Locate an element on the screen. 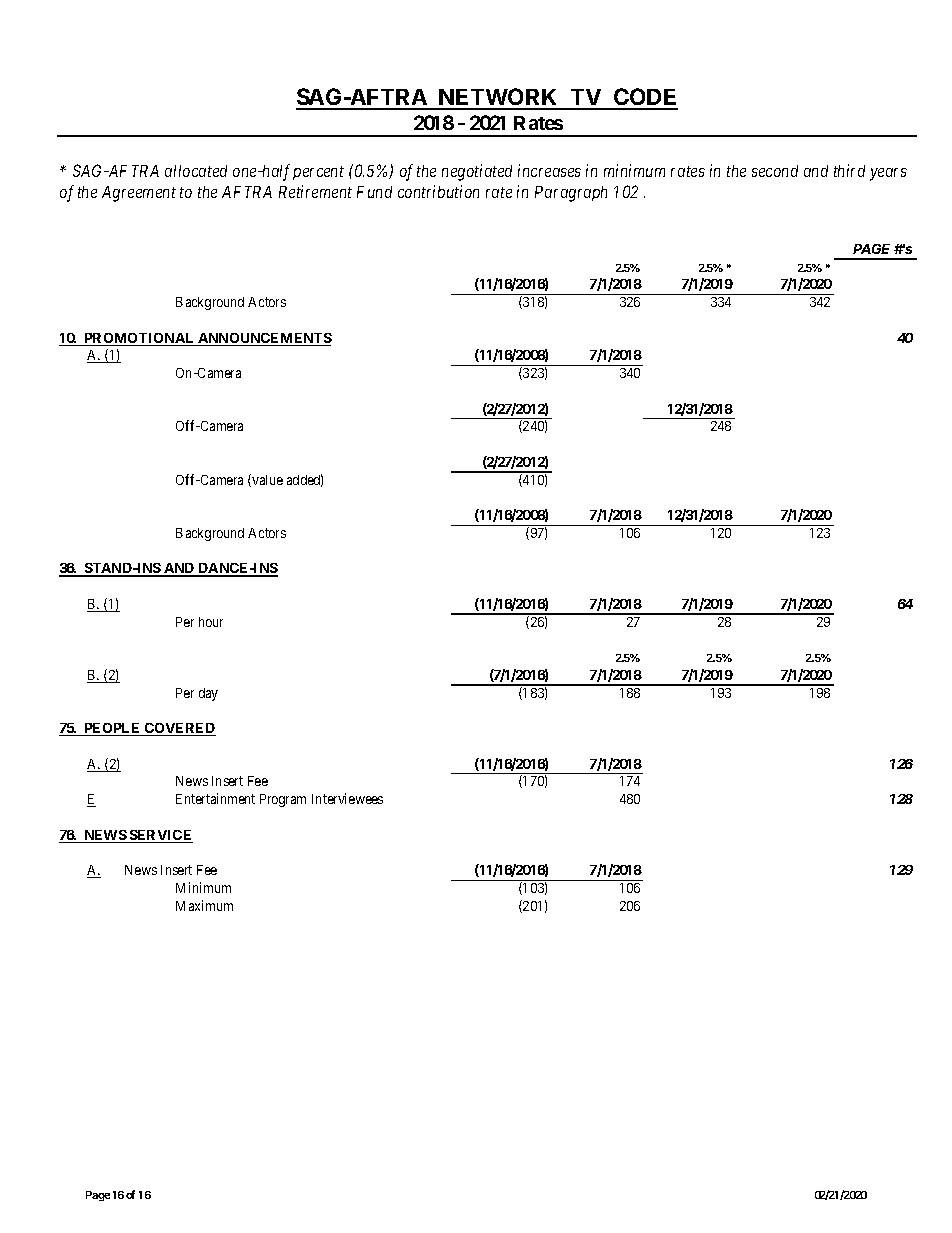  negotiated is located at coordinates (477, 172).
